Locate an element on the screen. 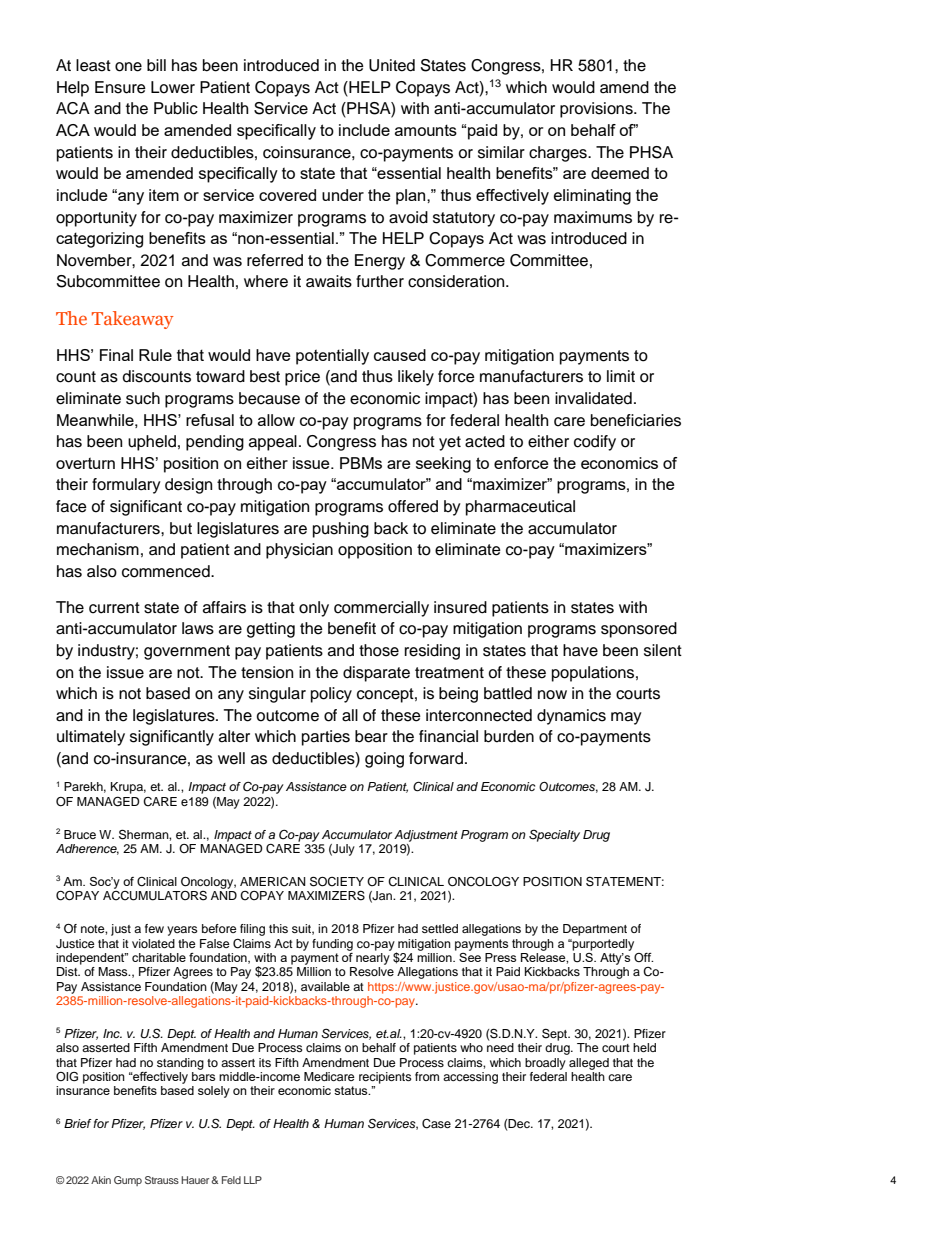 This screenshot has width=952, height=1233. sponsored is located at coordinates (639, 630).
